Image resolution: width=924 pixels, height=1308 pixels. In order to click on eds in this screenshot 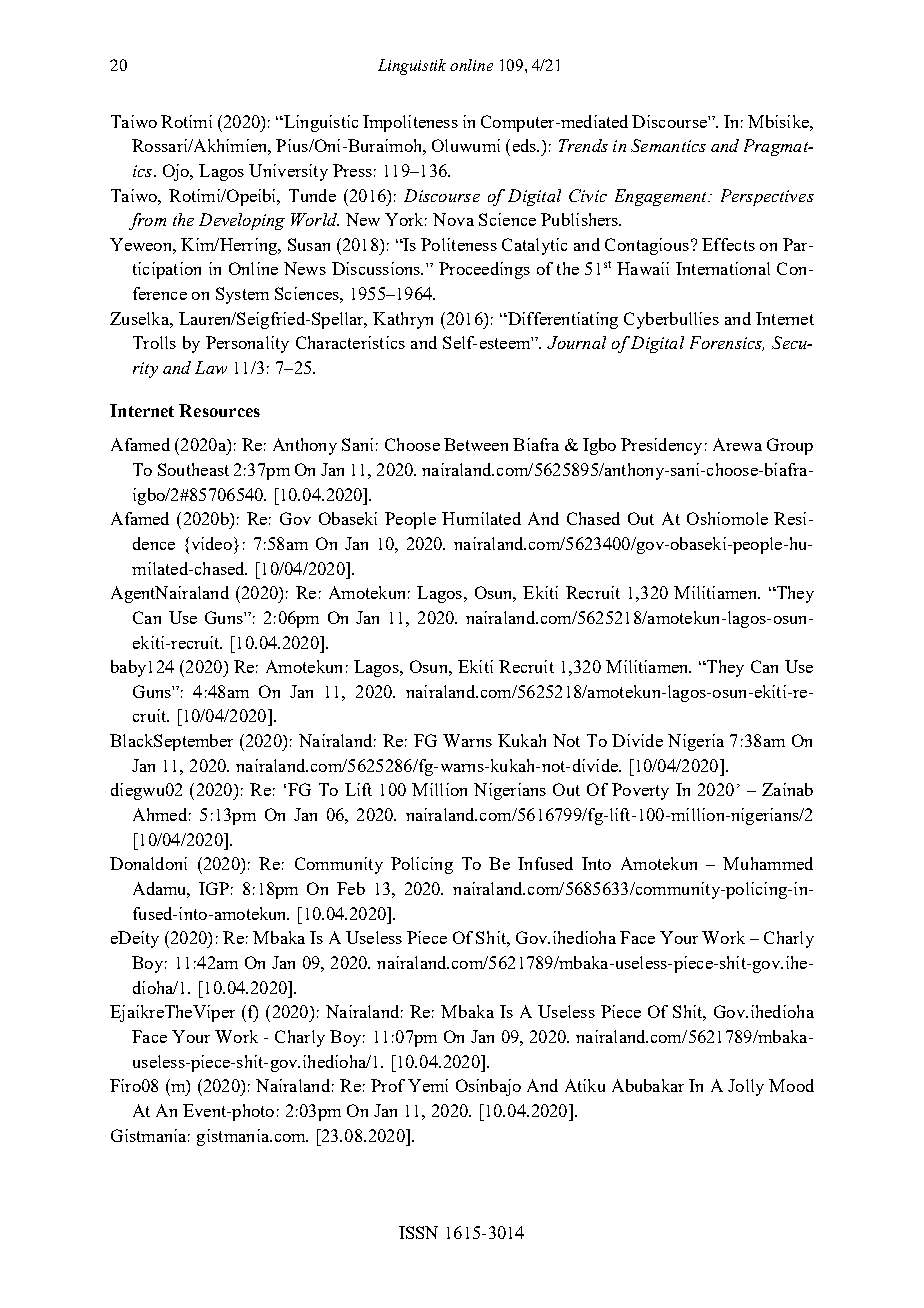, I will do `click(525, 145)`.
